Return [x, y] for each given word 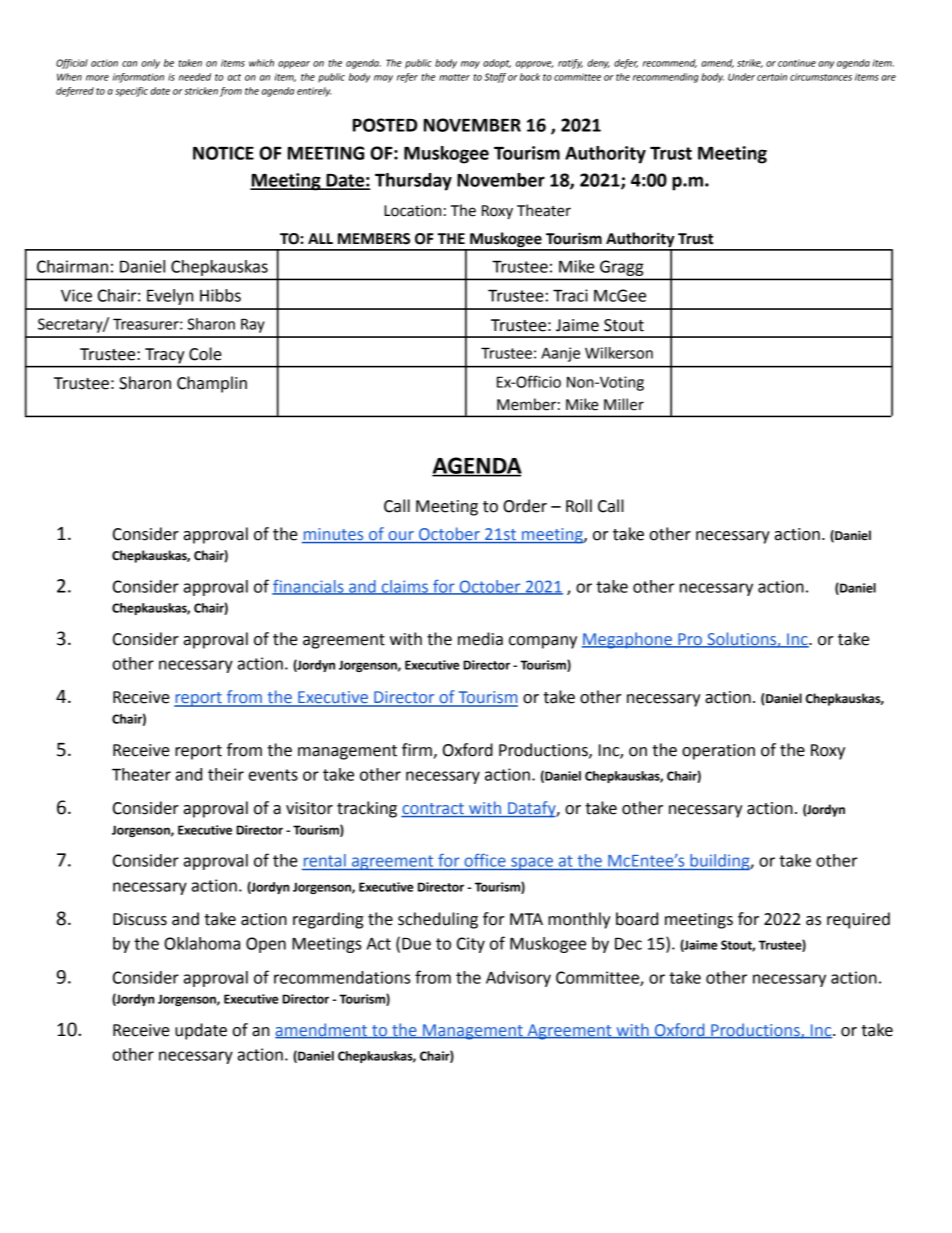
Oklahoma [202, 943]
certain [772, 77]
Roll [579, 506]
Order [525, 506]
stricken [201, 91]
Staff [495, 78]
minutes [333, 534]
